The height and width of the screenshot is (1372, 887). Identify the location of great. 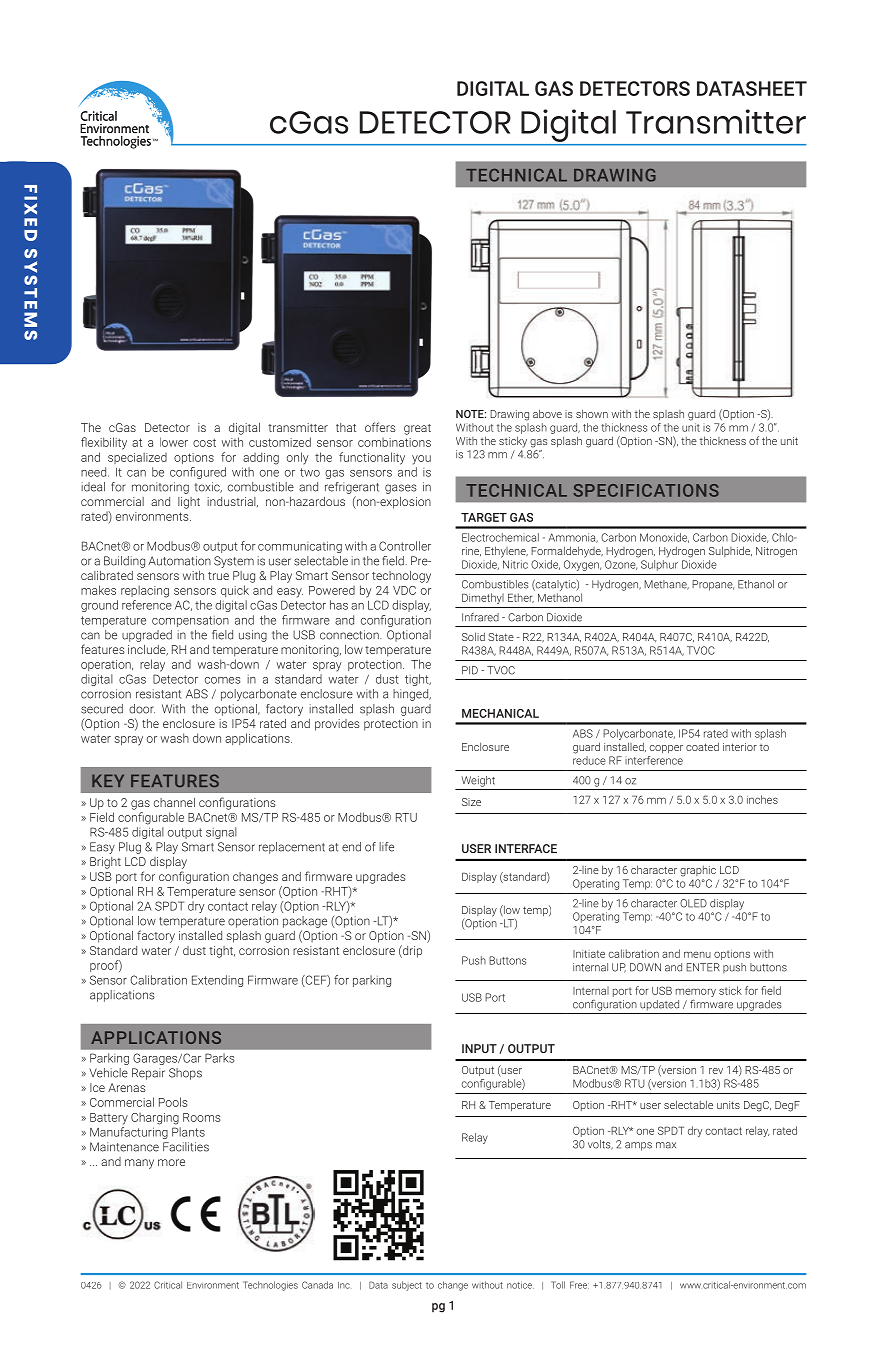
(417, 429).
